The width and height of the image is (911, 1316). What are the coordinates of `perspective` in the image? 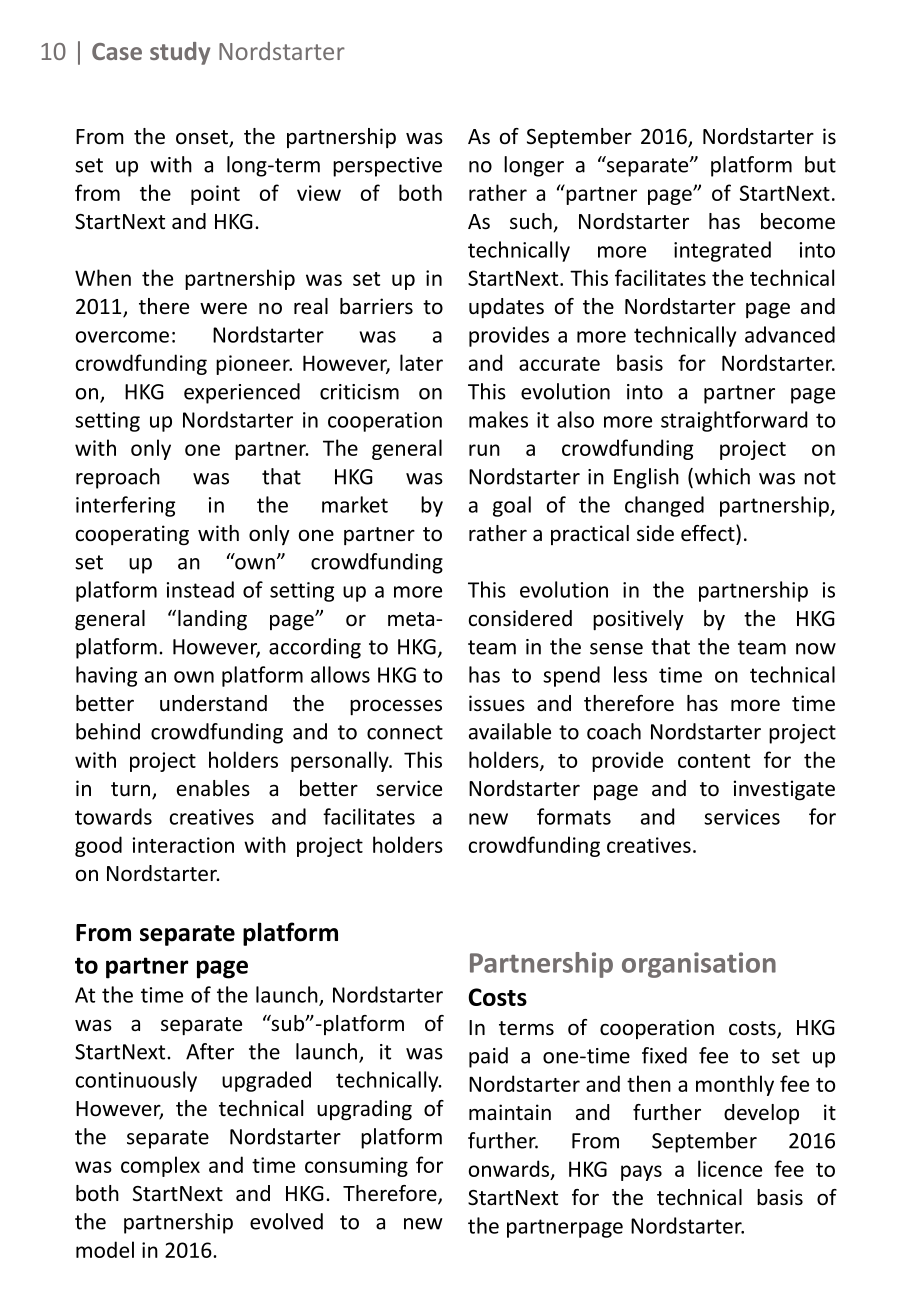 It's located at (387, 167).
